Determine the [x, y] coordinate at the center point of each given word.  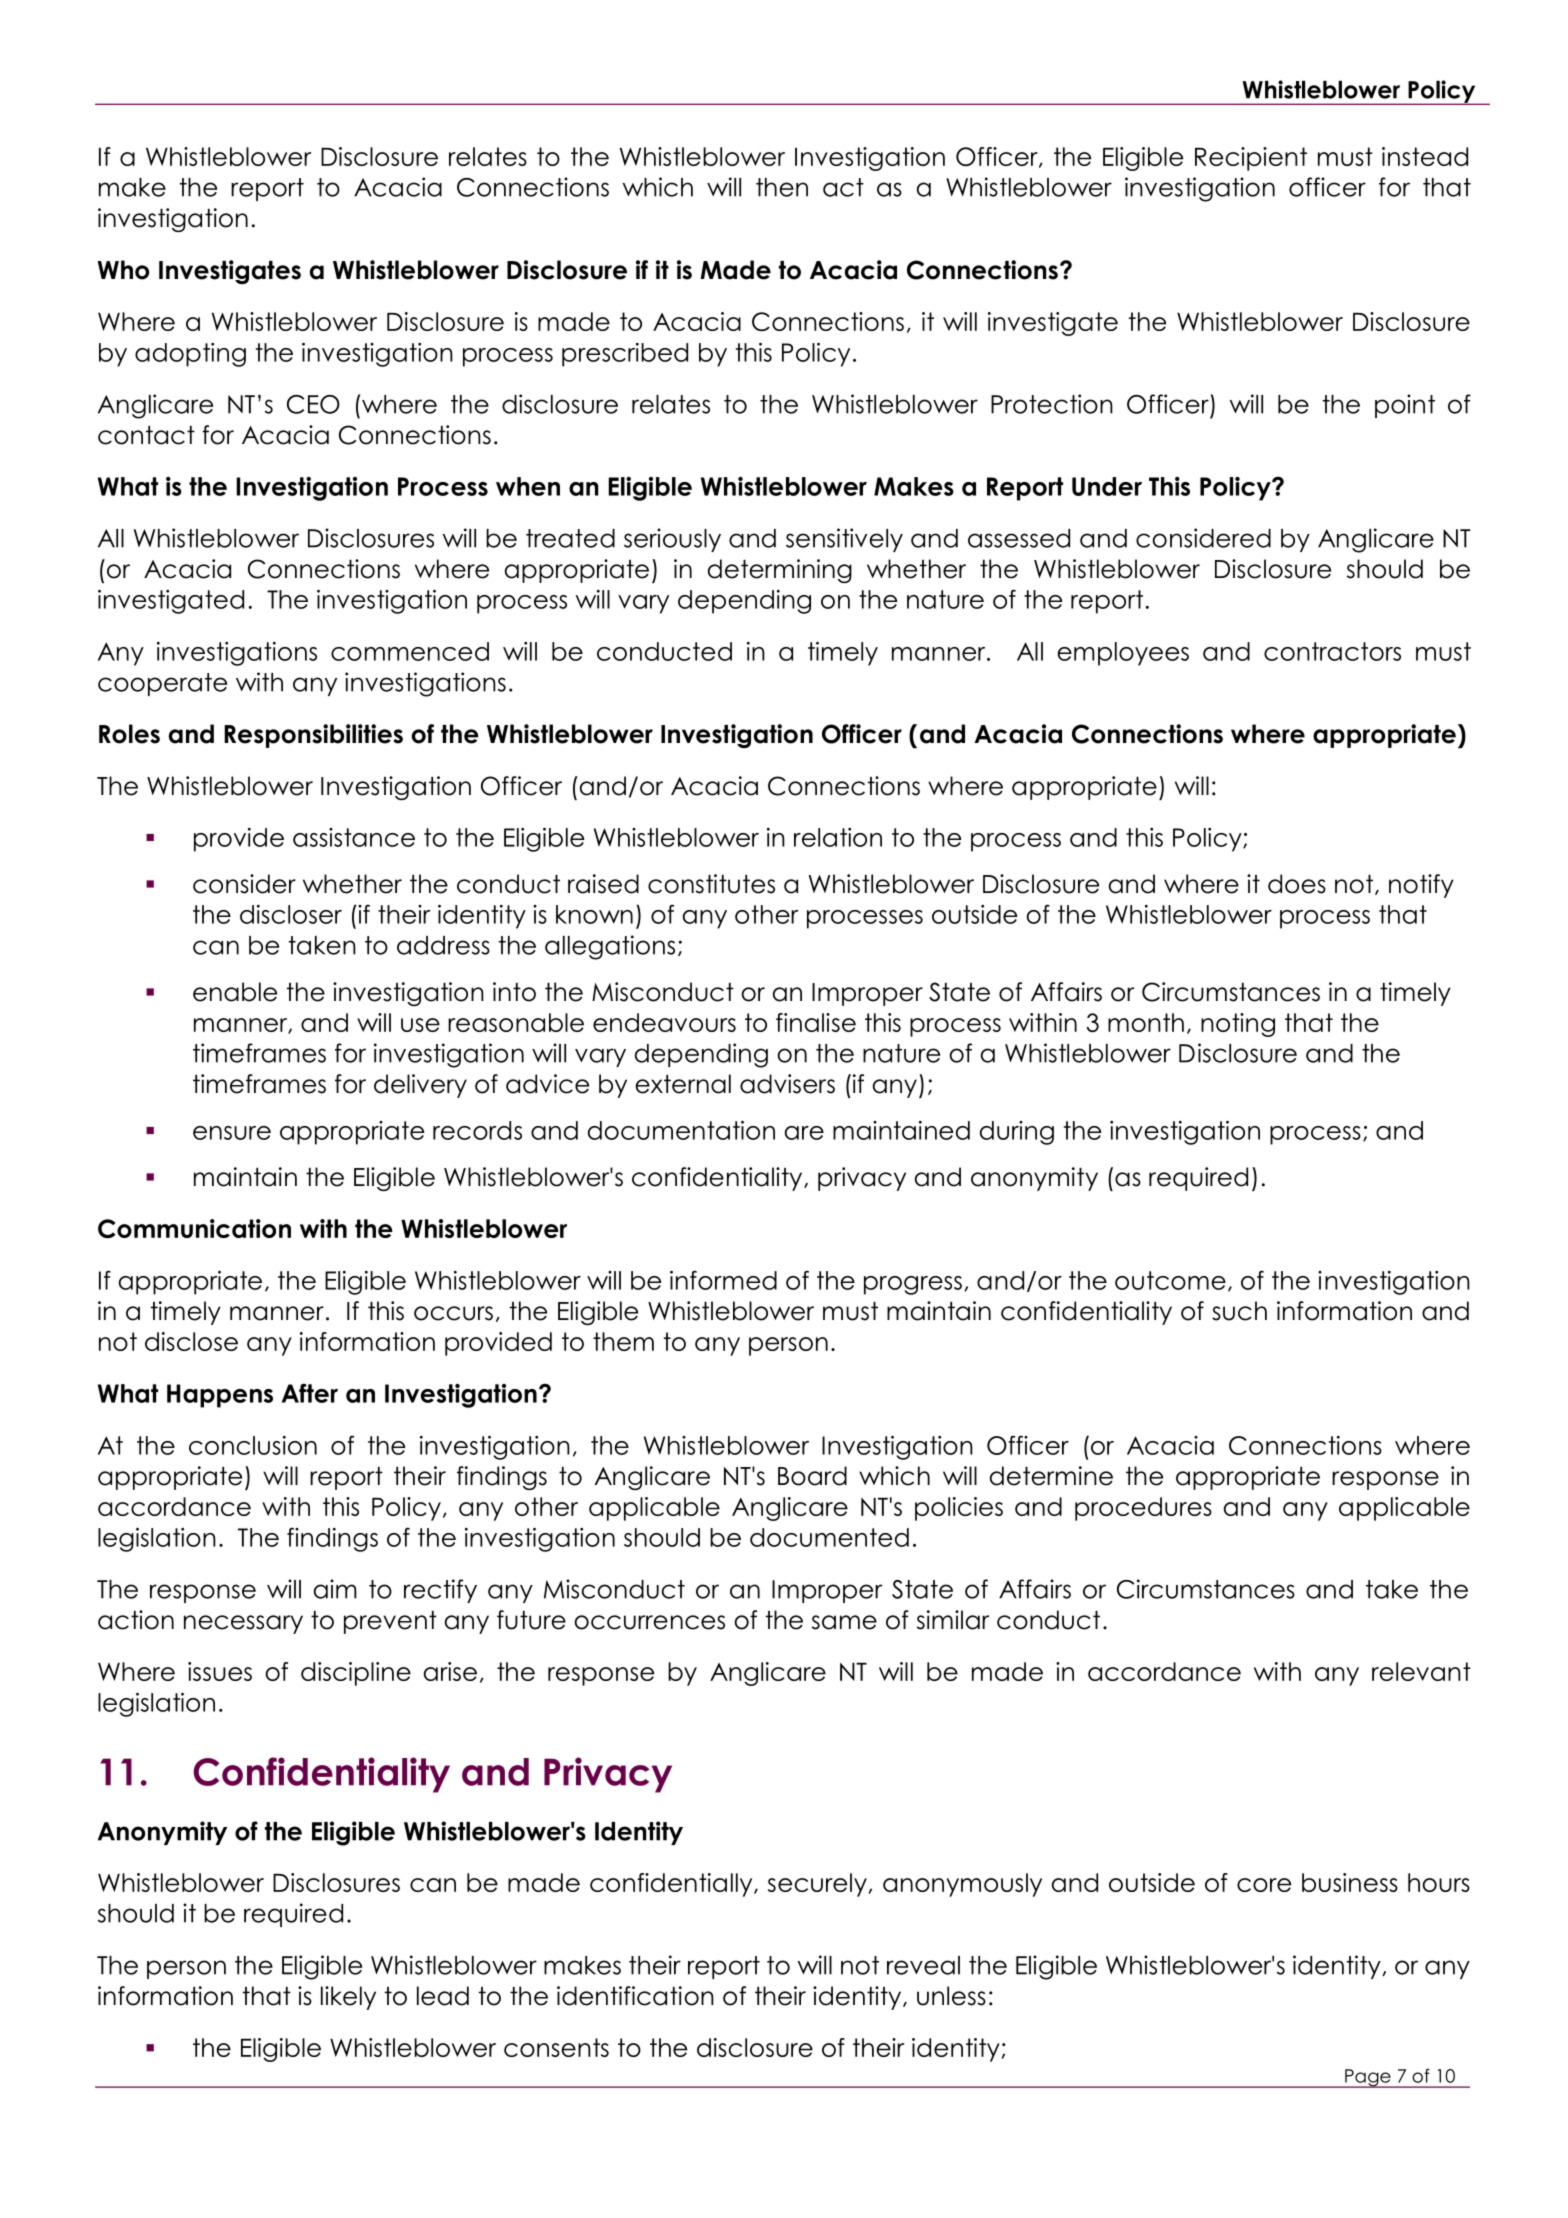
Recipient [1251, 159]
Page [1368, 2078]
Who [123, 270]
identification [635, 1996]
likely [348, 1998]
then [782, 187]
